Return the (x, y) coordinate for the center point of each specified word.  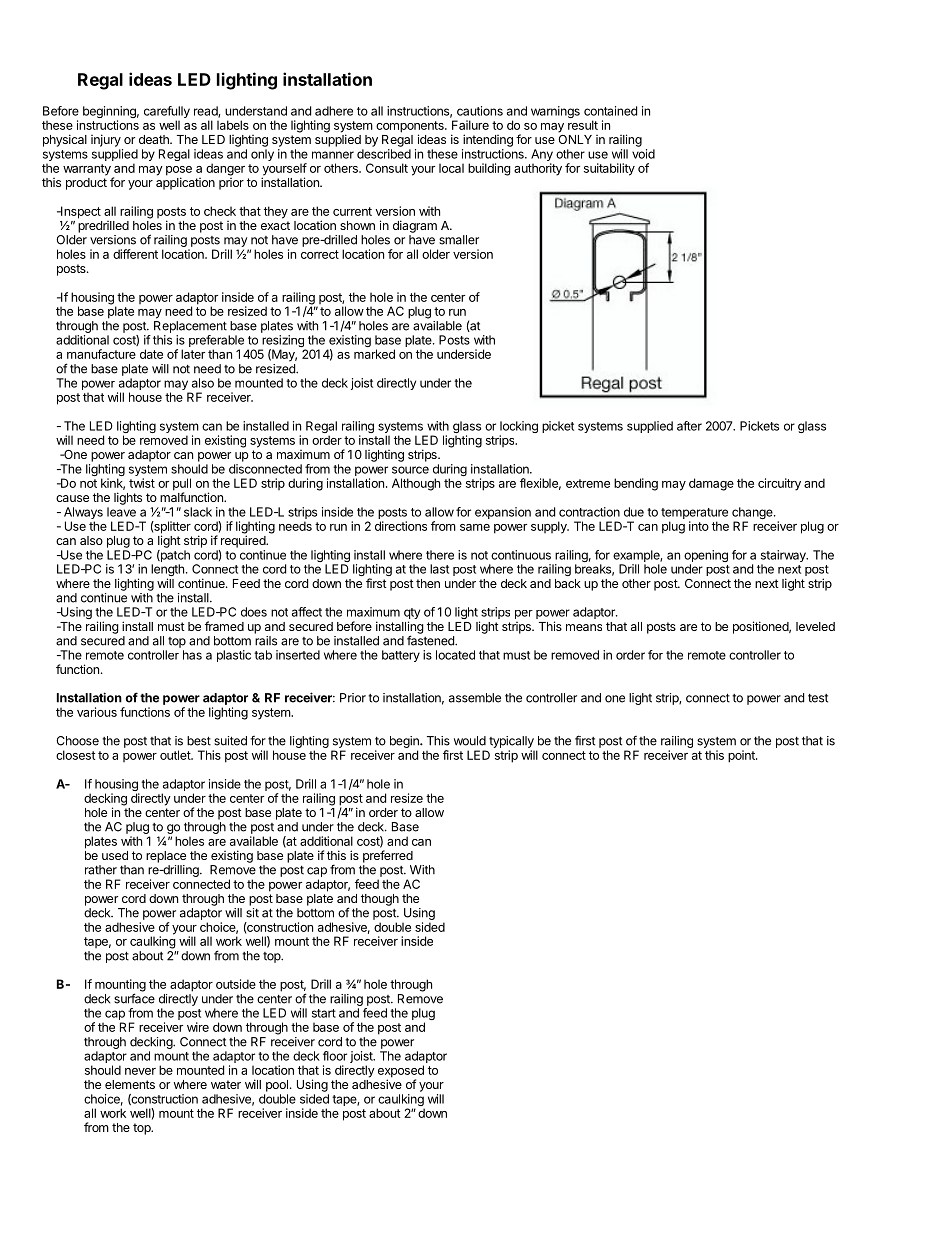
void (643, 154)
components (411, 128)
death (155, 139)
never (140, 1071)
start (324, 1013)
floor (335, 1056)
